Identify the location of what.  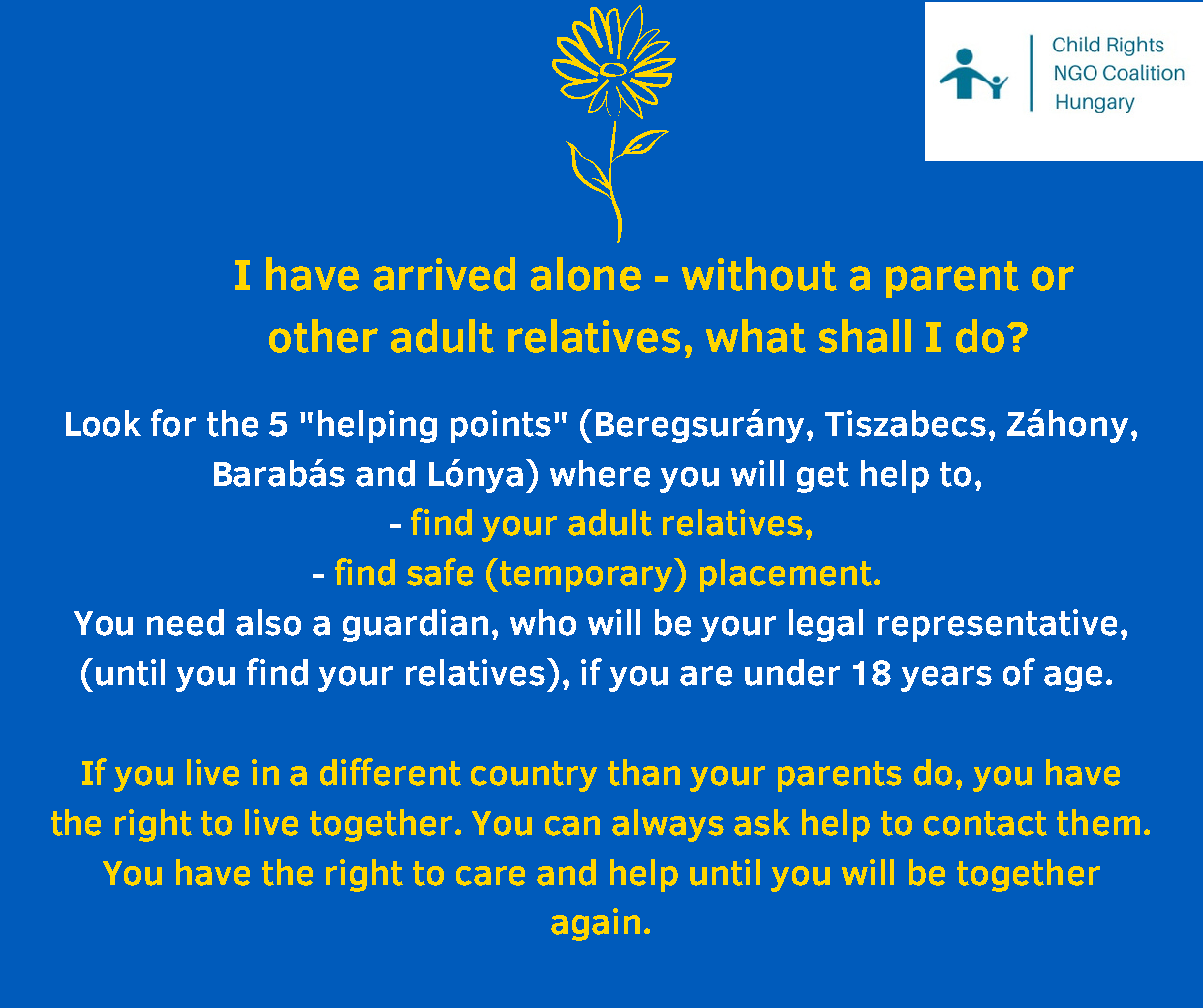
(756, 336).
